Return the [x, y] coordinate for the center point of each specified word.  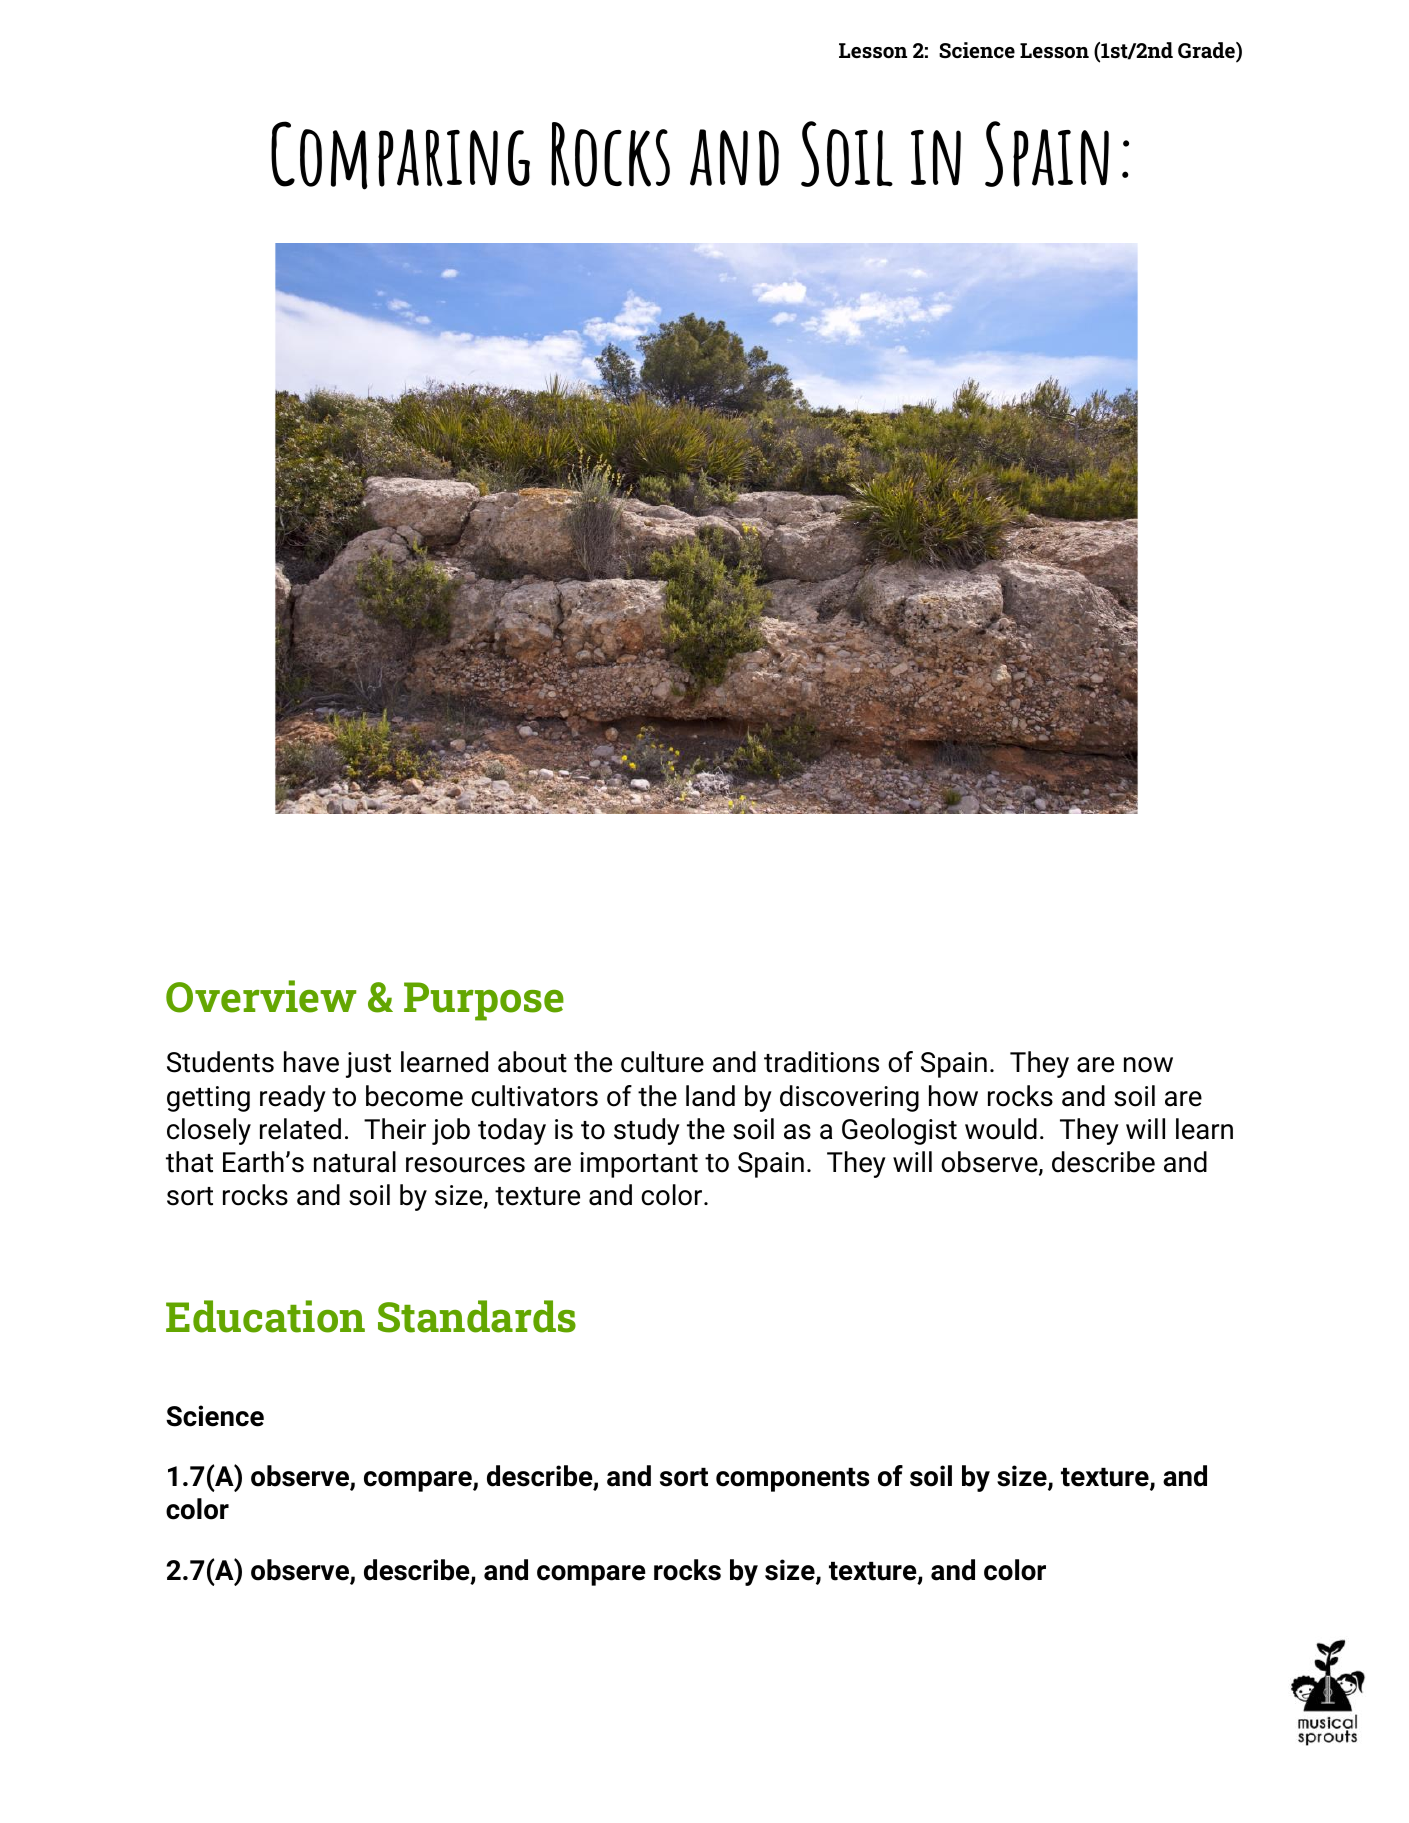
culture [662, 1062]
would [1001, 1129]
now [1148, 1065]
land [710, 1096]
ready [293, 1098]
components [792, 1480]
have [311, 1062]
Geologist [899, 1131]
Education [265, 1316]
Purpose [484, 1001]
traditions [821, 1062]
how [953, 1096]
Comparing [400, 155]
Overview [261, 996]
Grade [1207, 51]
